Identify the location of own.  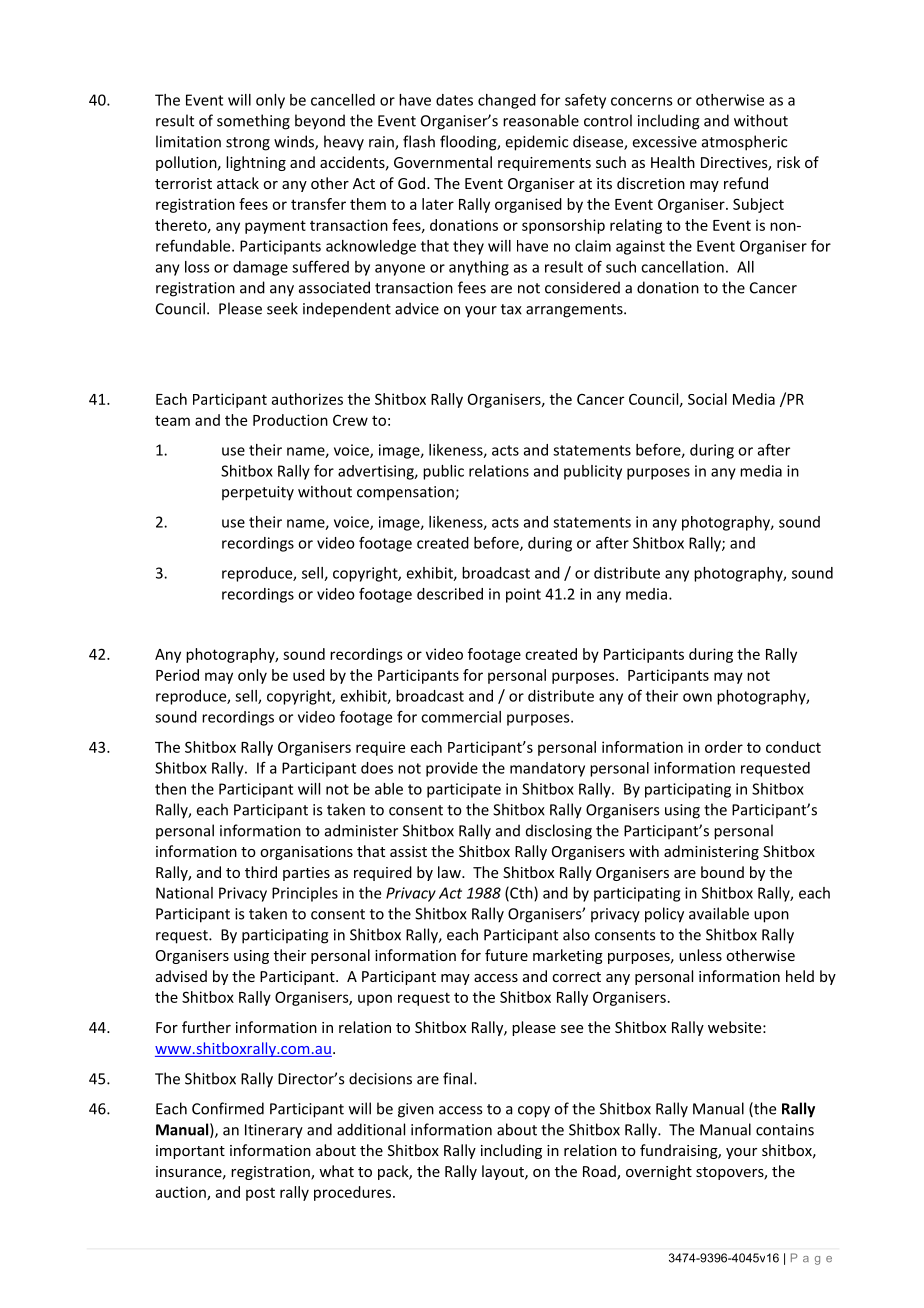
(697, 697).
